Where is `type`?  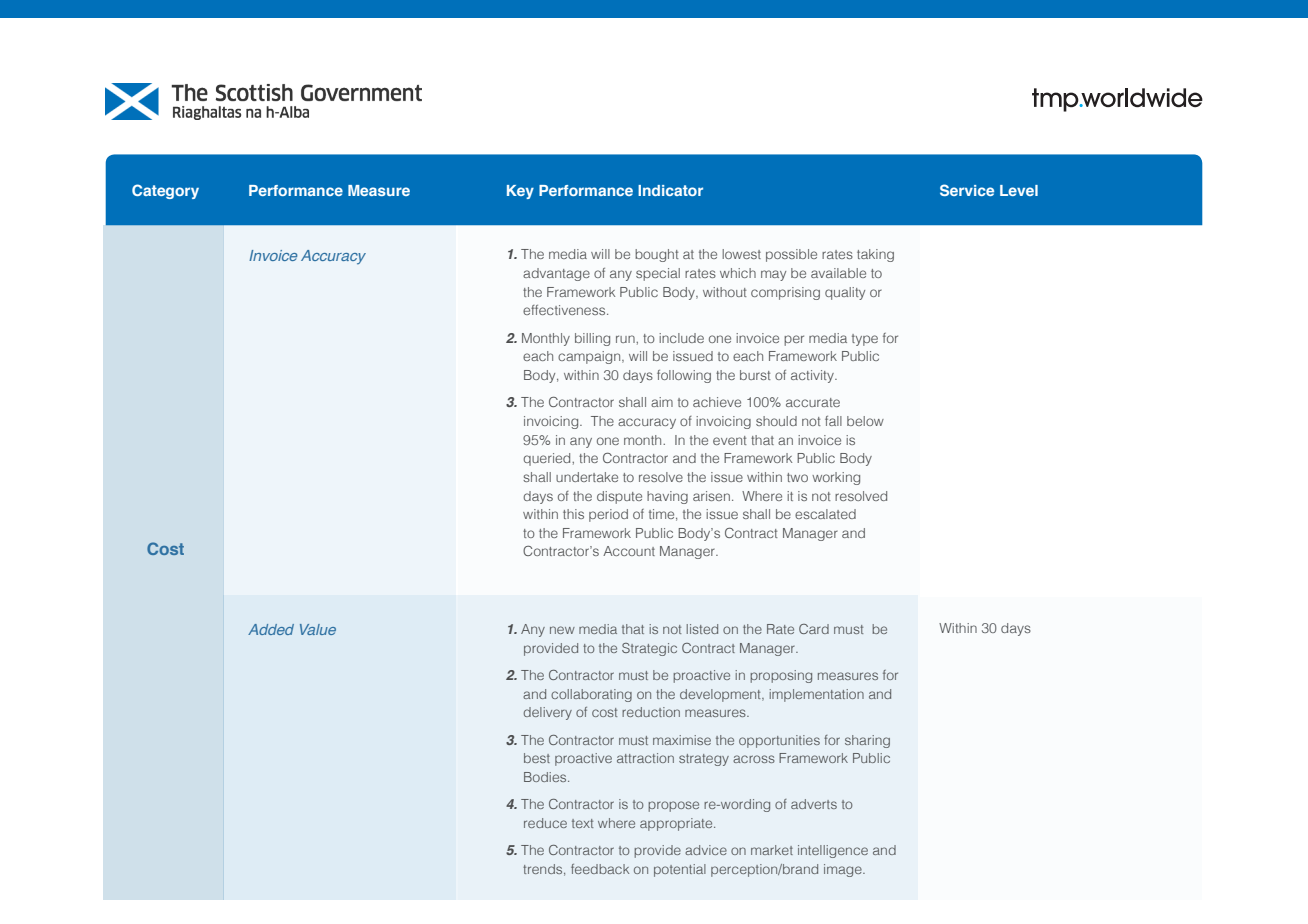 type is located at coordinates (865, 340).
